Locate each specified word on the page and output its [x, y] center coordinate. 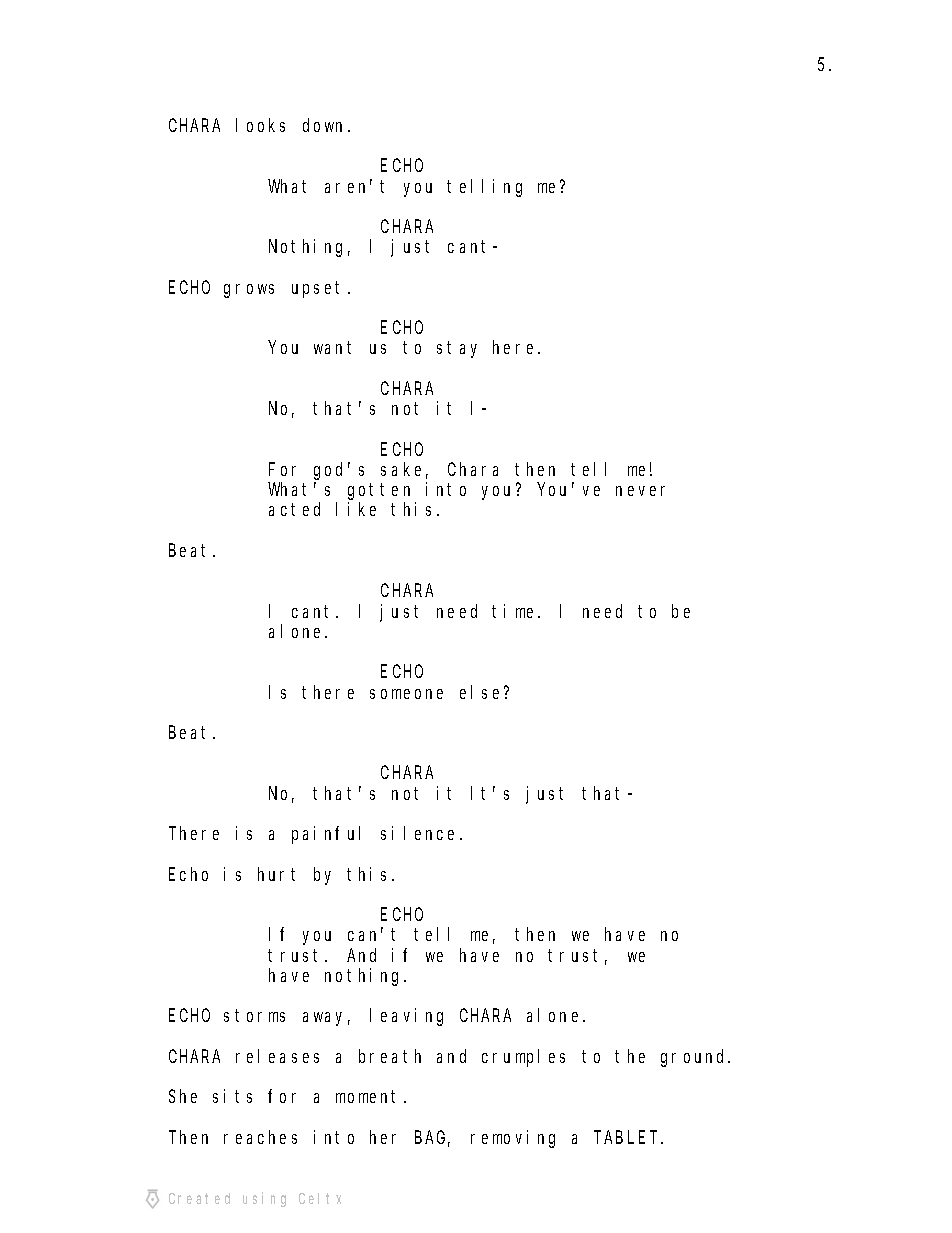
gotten [379, 492]
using [264, 1199]
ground [695, 1058]
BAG [432, 1139]
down [326, 125]
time [515, 611]
